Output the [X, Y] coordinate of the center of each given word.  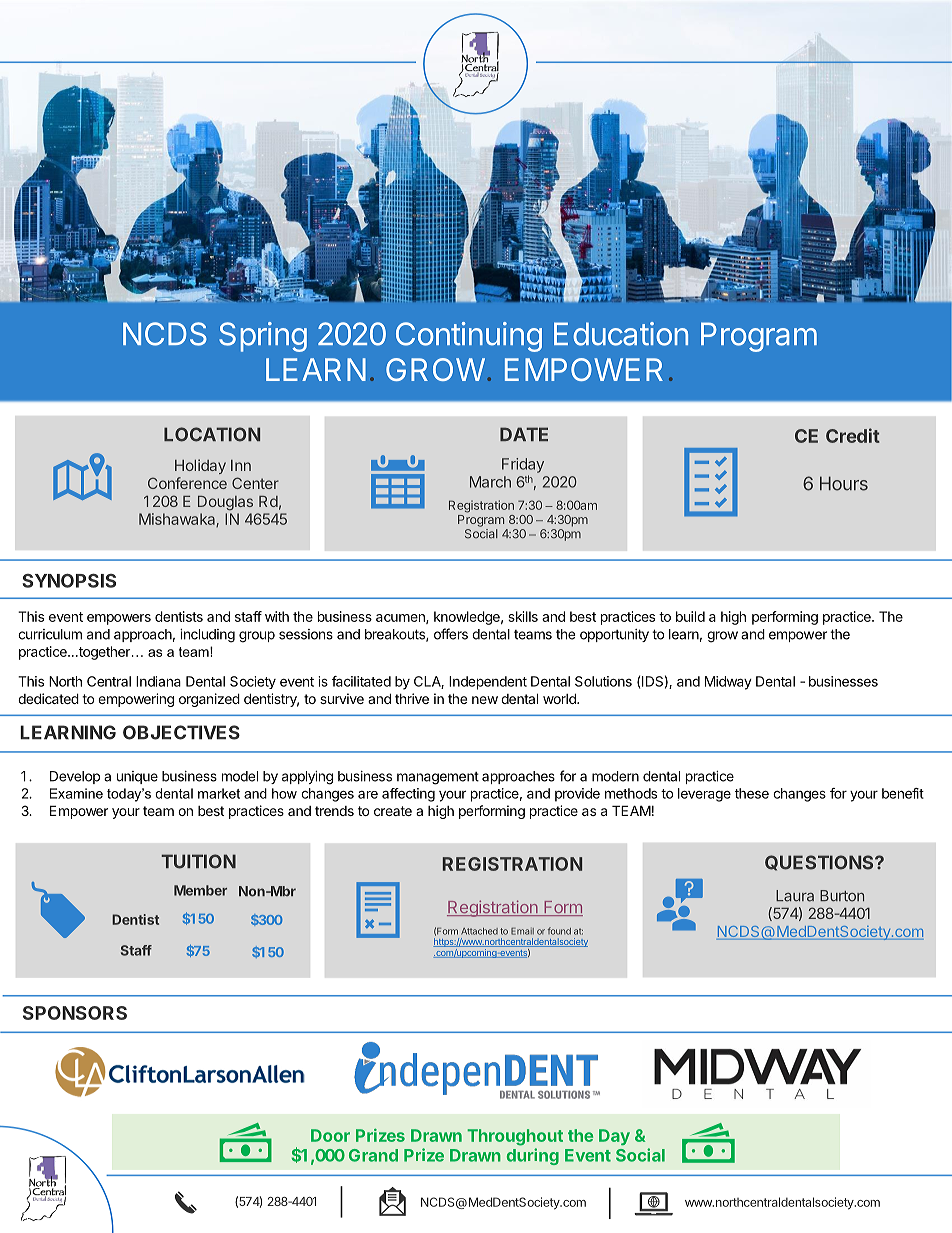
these [752, 793]
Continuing [469, 337]
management [438, 778]
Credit [853, 435]
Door [330, 1135]
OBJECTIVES [181, 732]
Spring [263, 337]
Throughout [515, 1137]
